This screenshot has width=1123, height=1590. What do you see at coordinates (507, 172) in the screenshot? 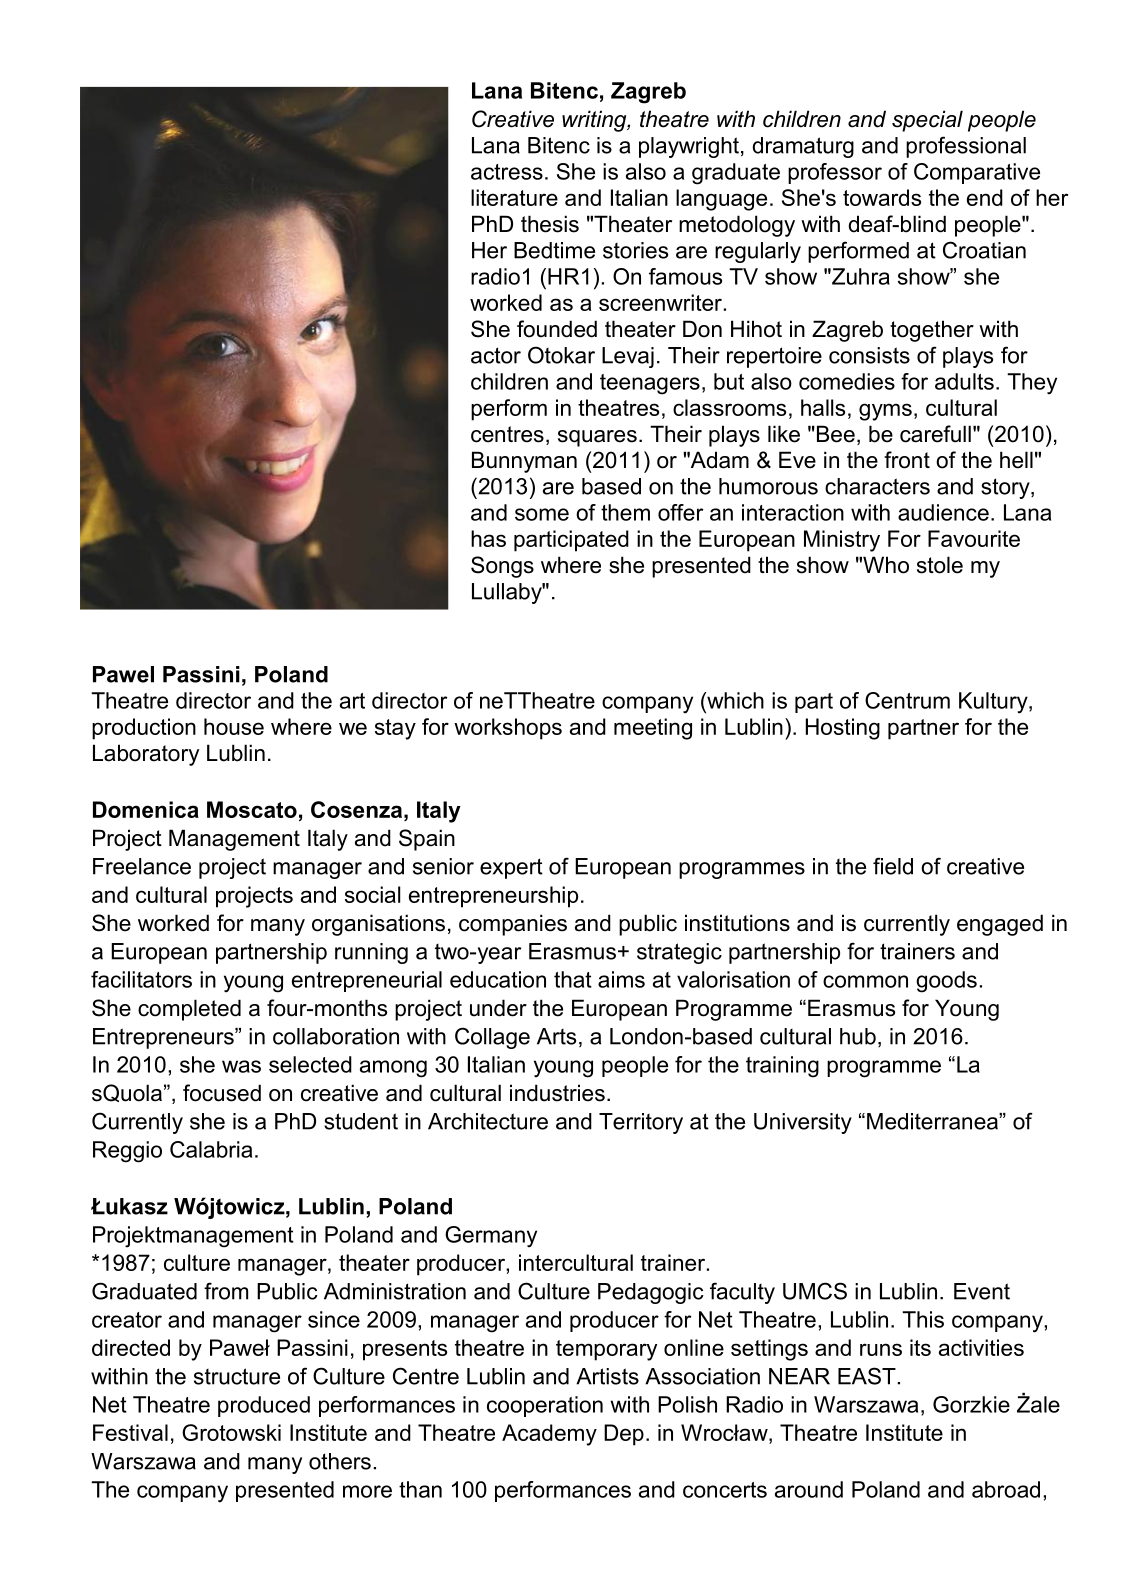
I see `actress` at bounding box center [507, 172].
